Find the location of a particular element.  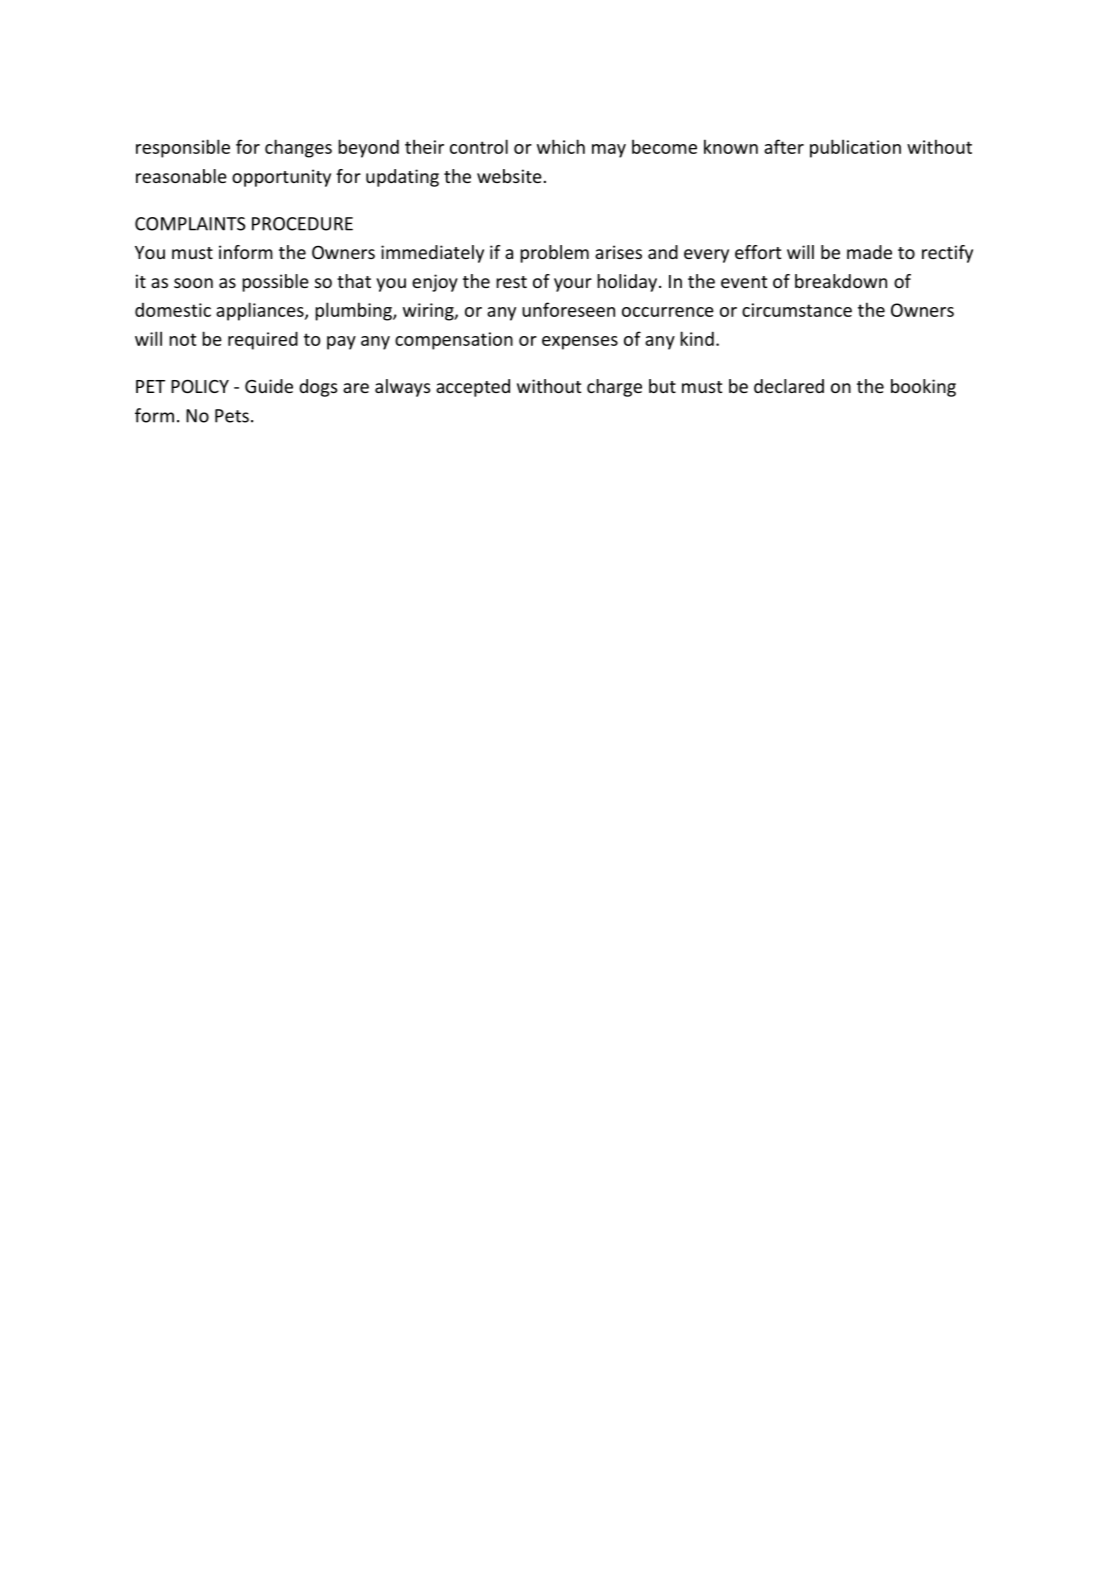

problem is located at coordinates (554, 254).
